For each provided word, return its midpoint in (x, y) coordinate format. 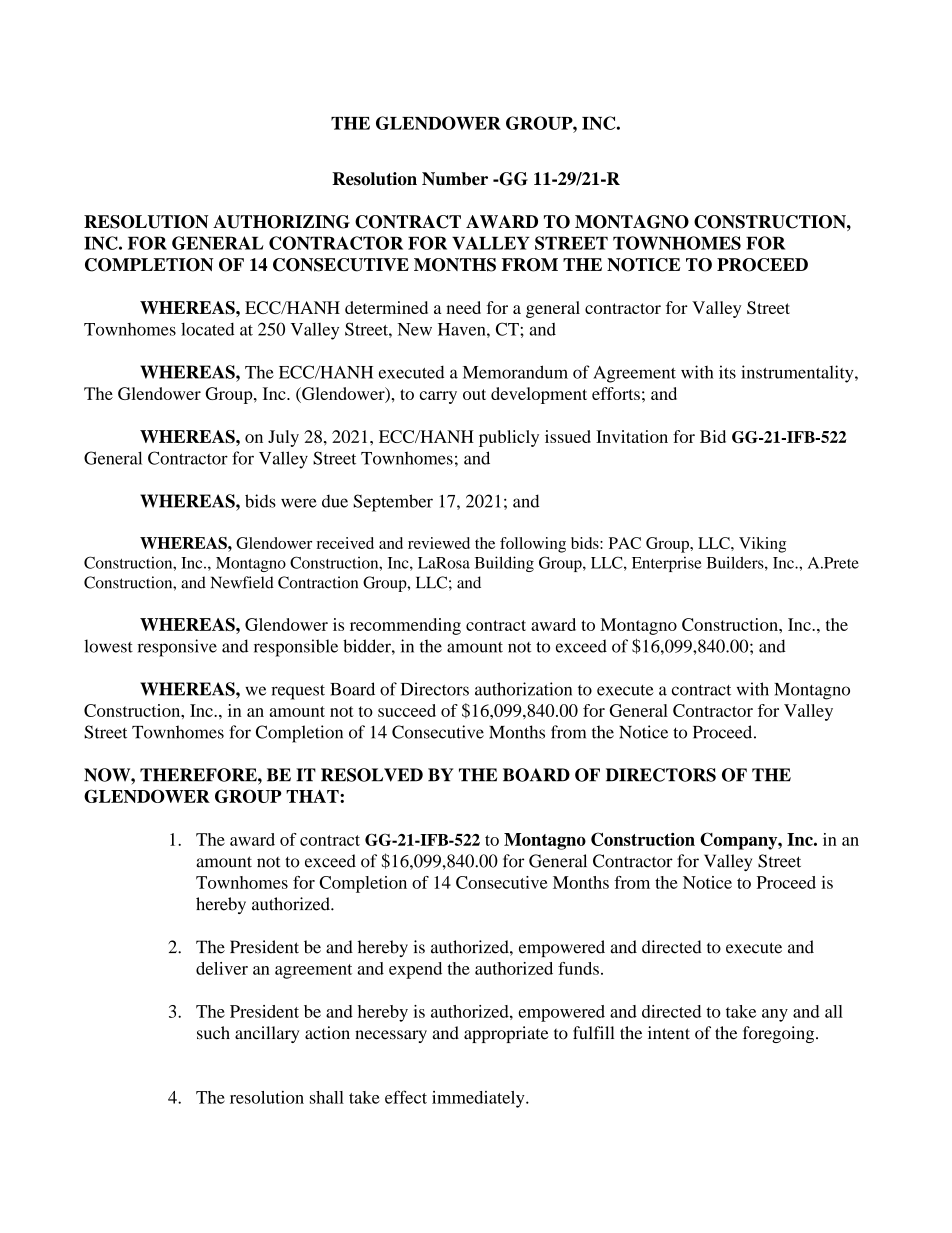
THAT (313, 796)
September (393, 503)
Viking (762, 545)
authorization (523, 689)
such (213, 1033)
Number (455, 179)
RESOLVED (372, 775)
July (283, 438)
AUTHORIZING (281, 222)
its (727, 372)
